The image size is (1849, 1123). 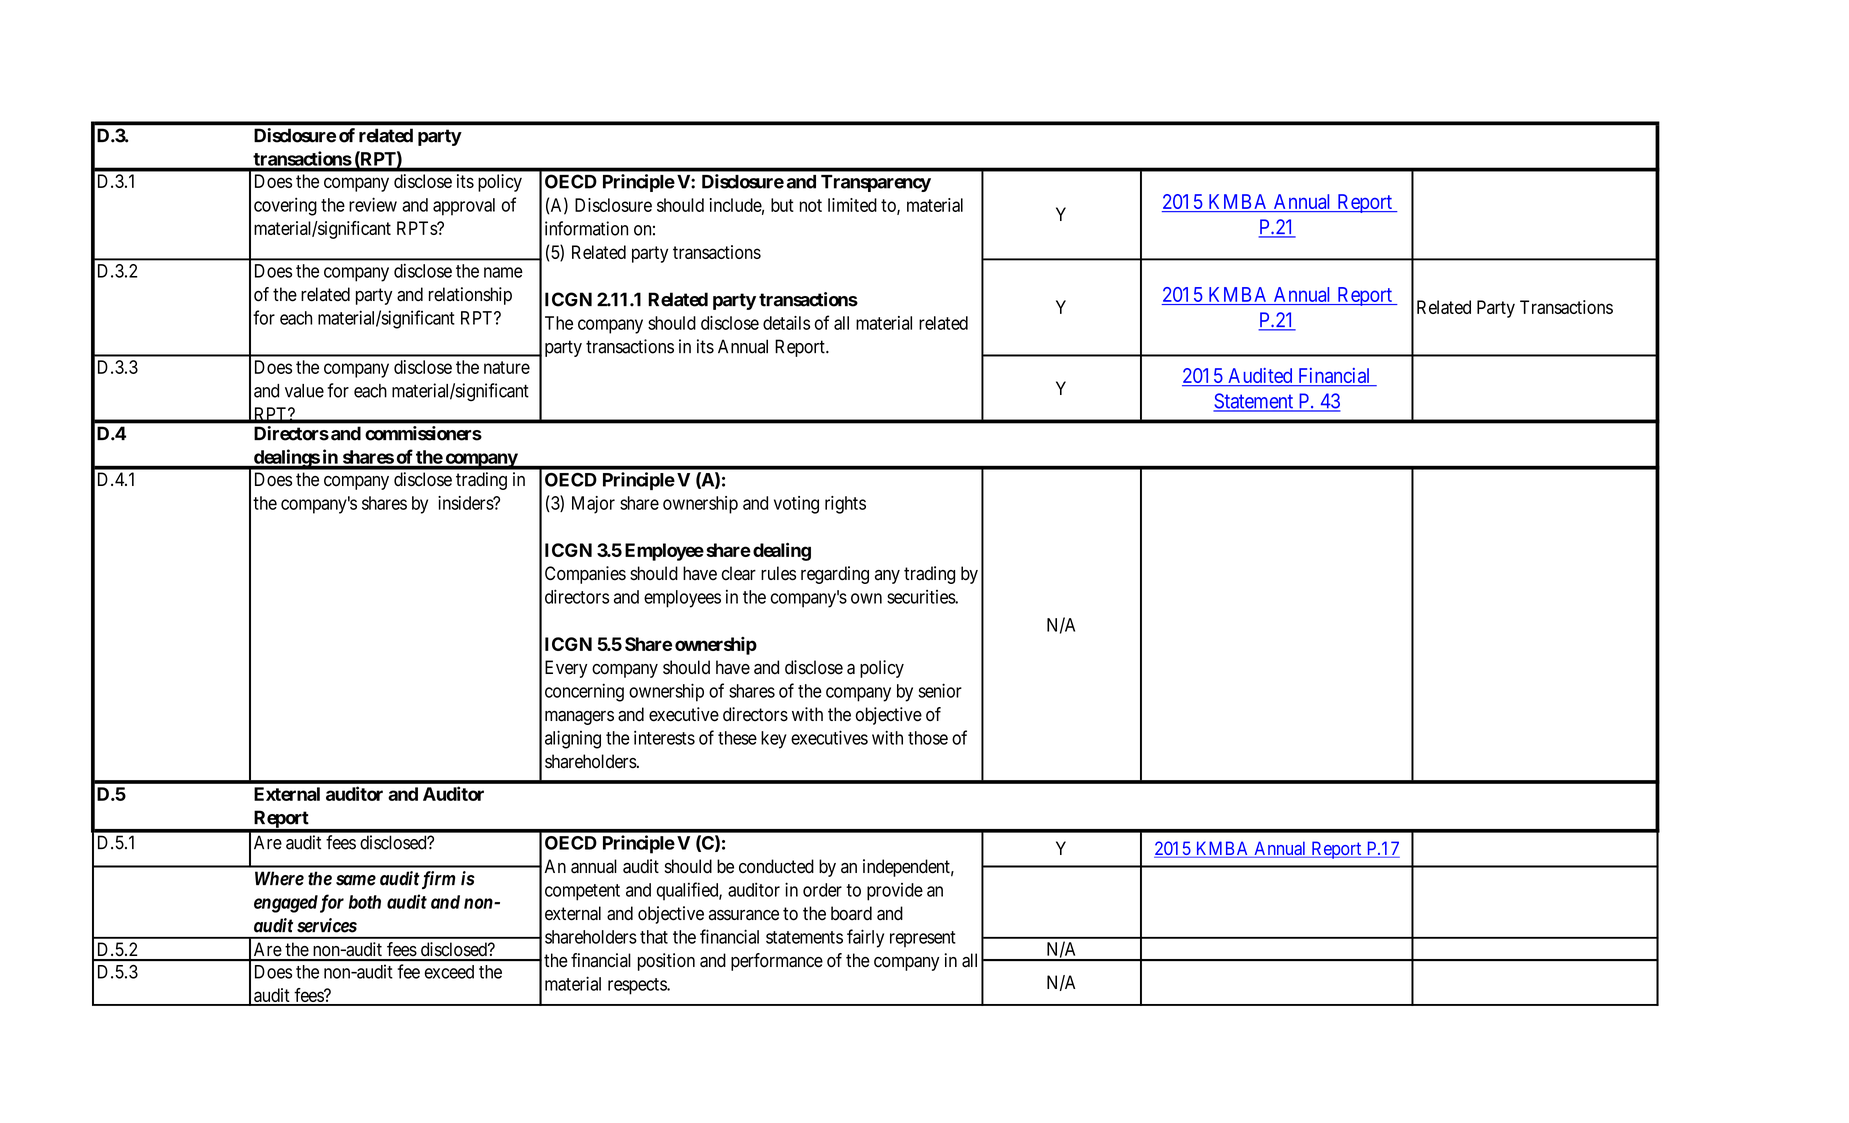 What do you see at coordinates (845, 505) in the screenshot?
I see `rights` at bounding box center [845, 505].
